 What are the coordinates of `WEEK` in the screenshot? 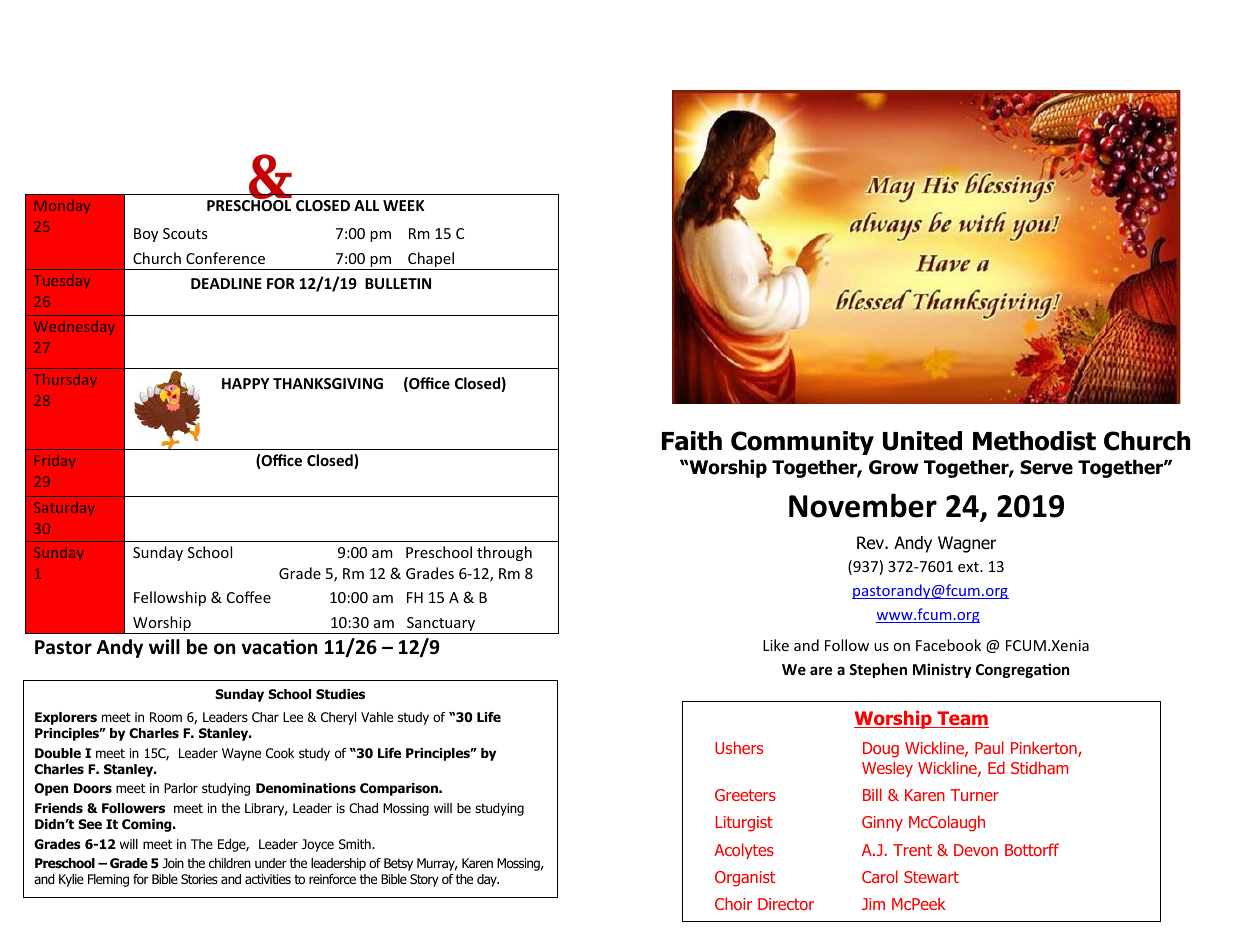 It's located at (404, 205).
